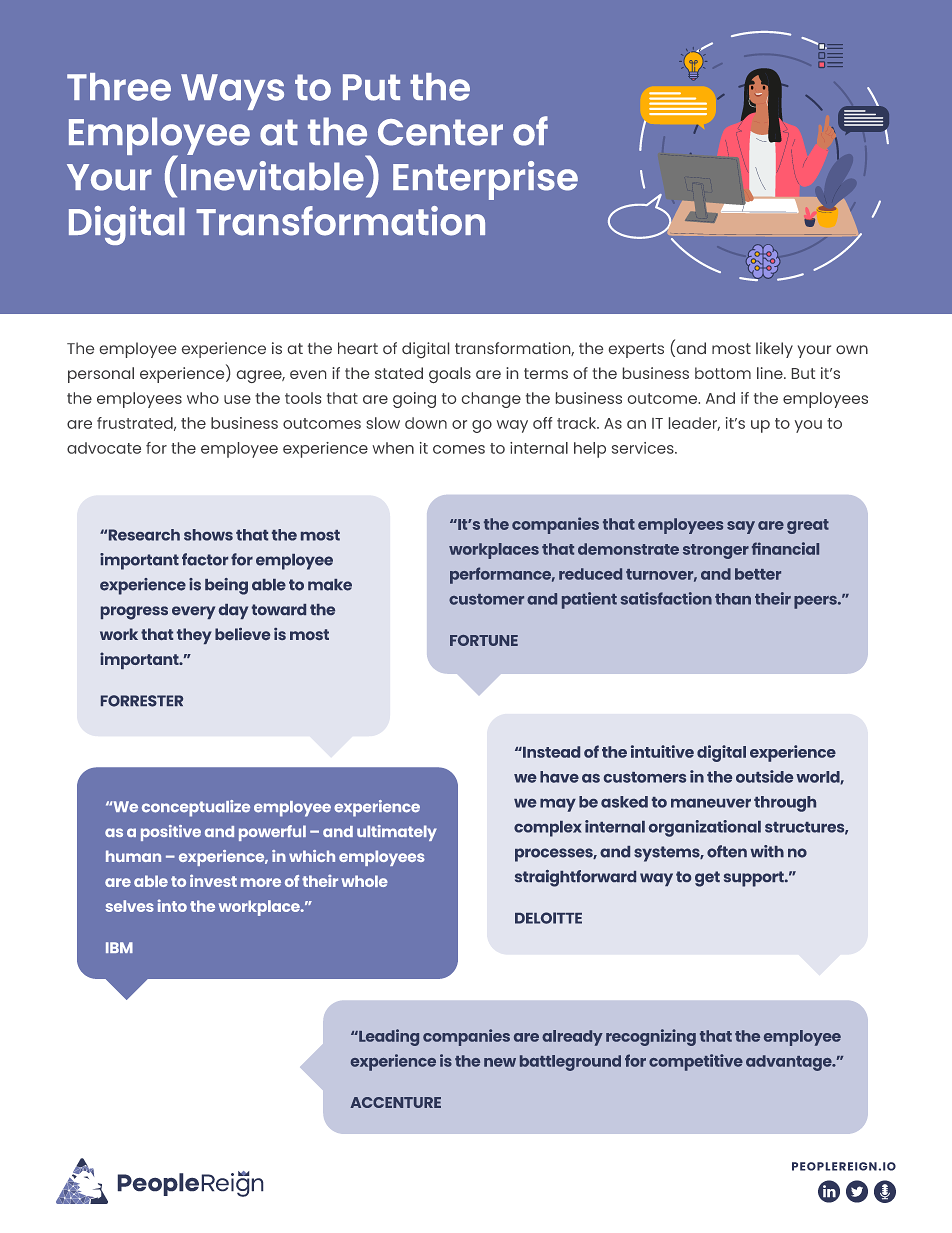 The image size is (952, 1233). I want to click on Ways, so click(232, 92).
